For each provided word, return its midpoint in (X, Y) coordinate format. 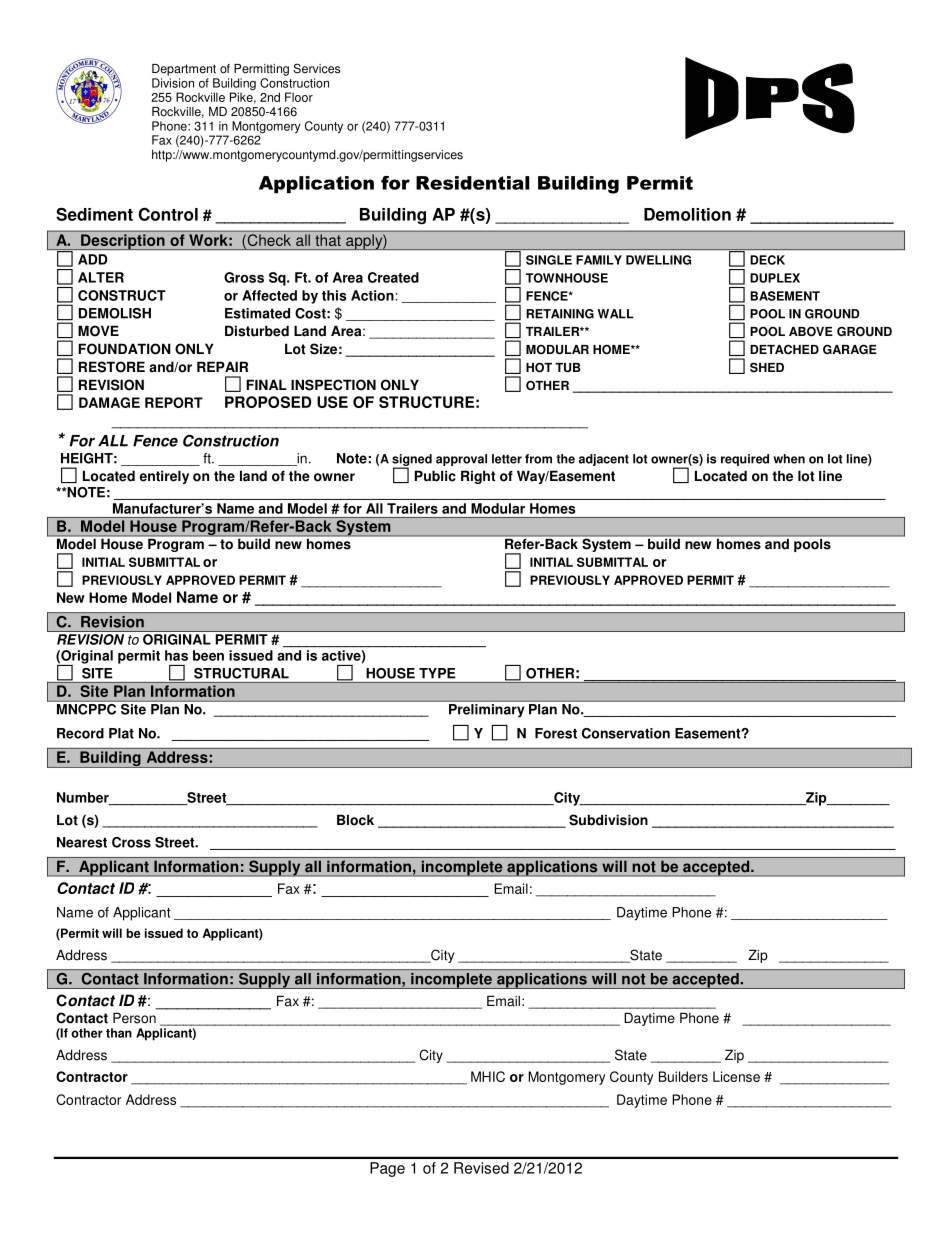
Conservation (626, 733)
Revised (481, 1168)
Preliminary (486, 710)
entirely (164, 477)
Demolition (687, 214)
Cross (131, 842)
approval (461, 460)
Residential (473, 183)
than (119, 1033)
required (745, 460)
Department (184, 70)
